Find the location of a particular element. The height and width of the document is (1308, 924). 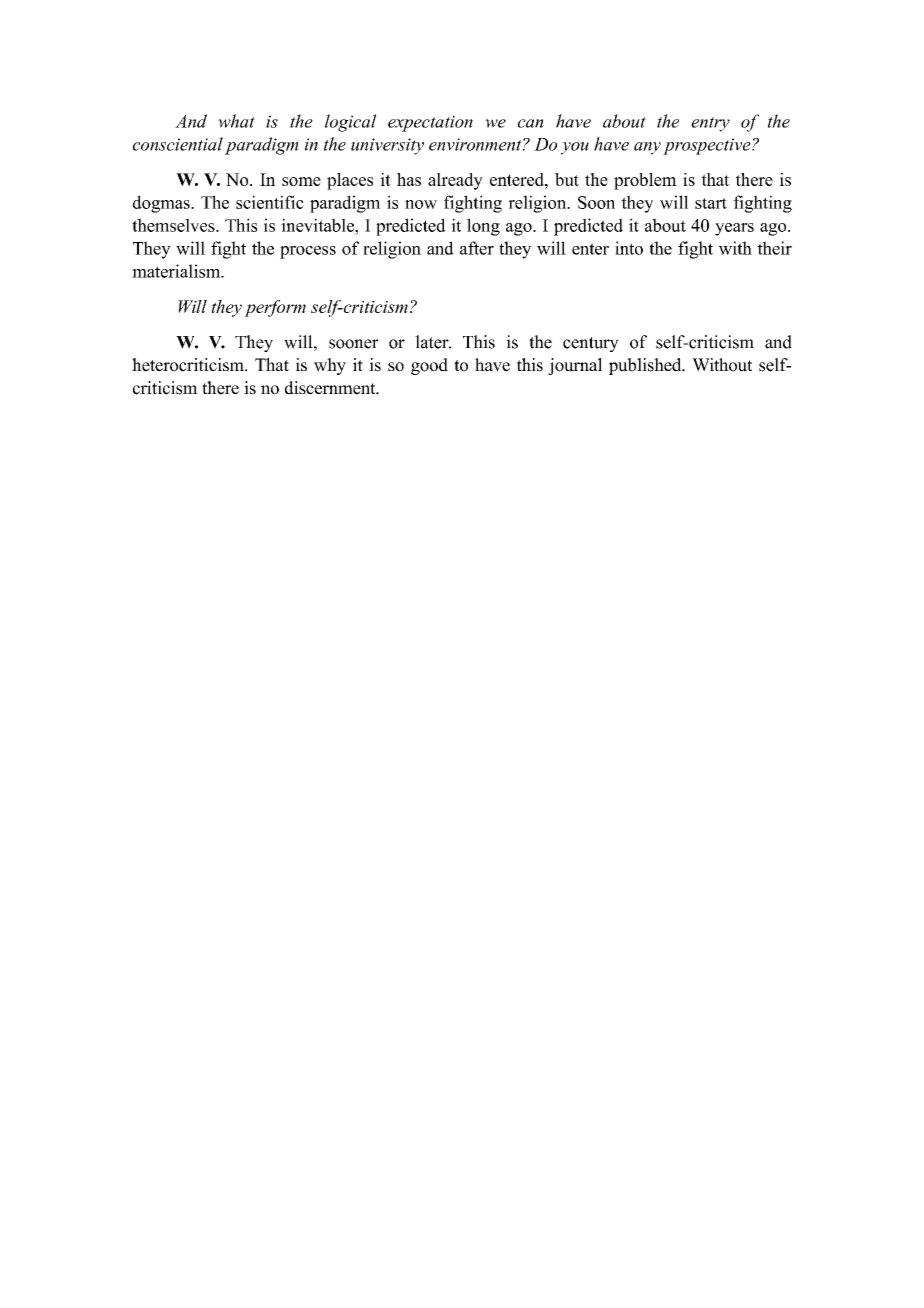

expectation is located at coordinates (430, 123).
